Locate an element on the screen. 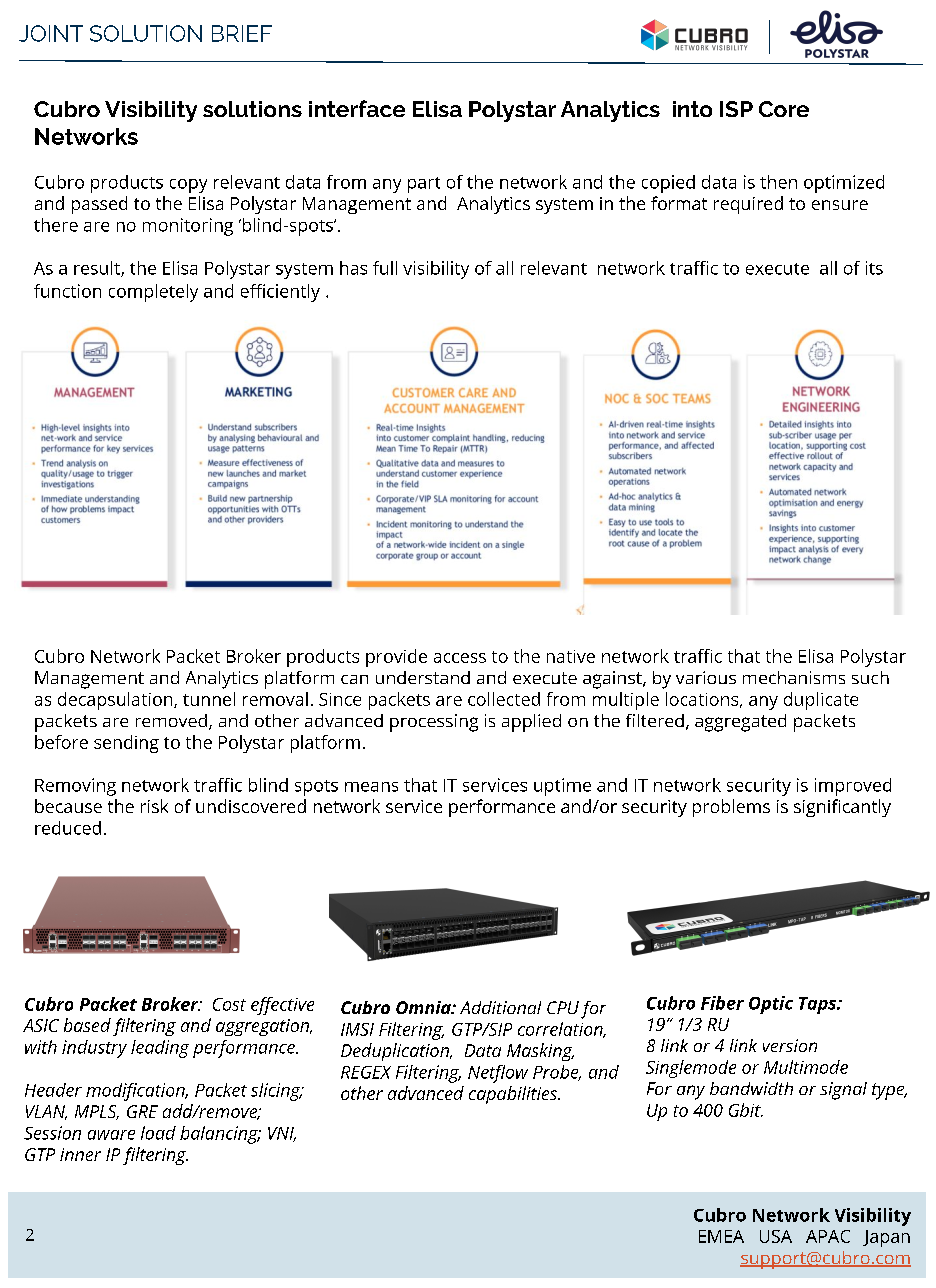  USA is located at coordinates (776, 1236).
